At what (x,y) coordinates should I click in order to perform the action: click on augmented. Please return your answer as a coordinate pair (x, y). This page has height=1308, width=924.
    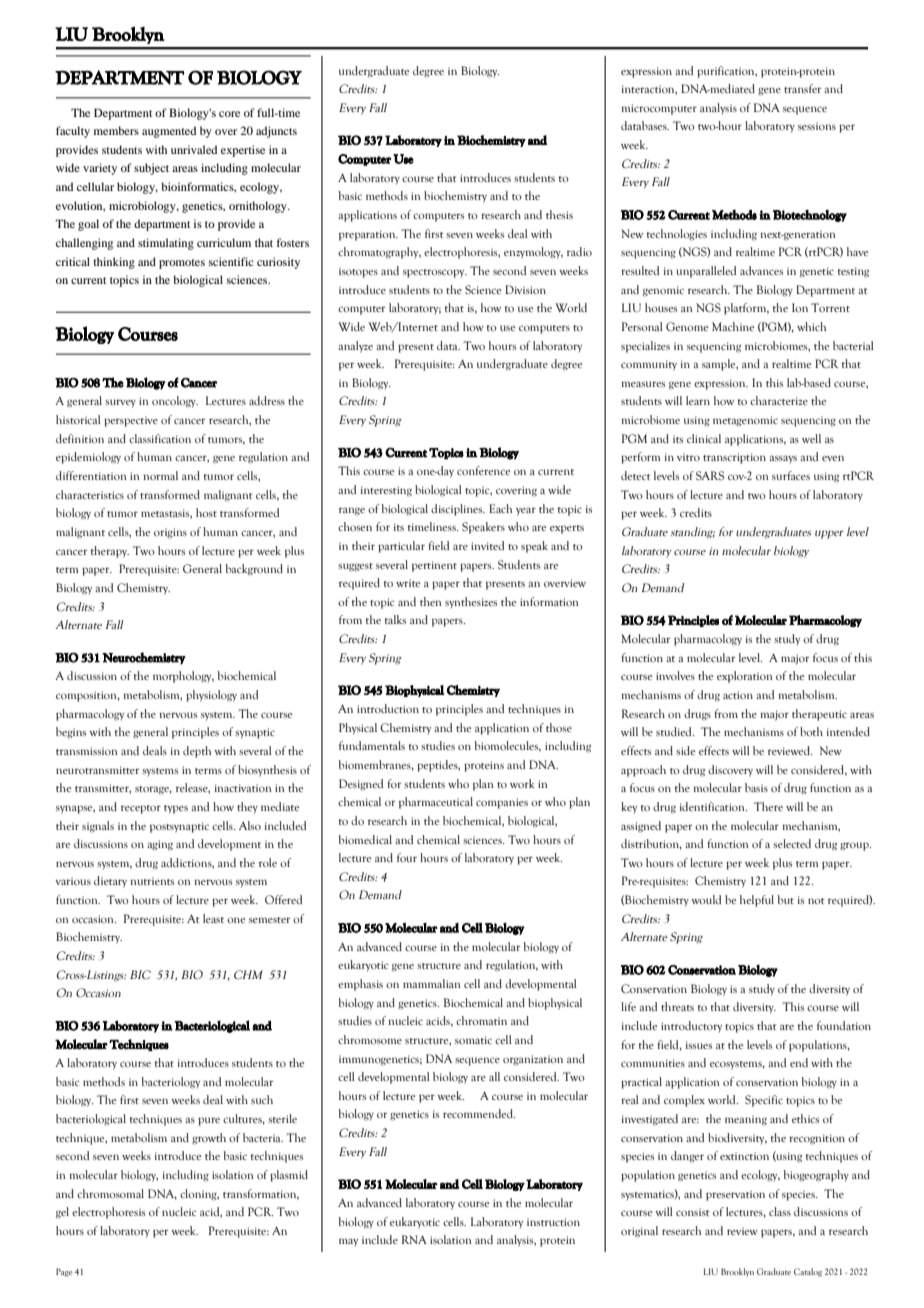
    Looking at the image, I should click on (169, 132).
